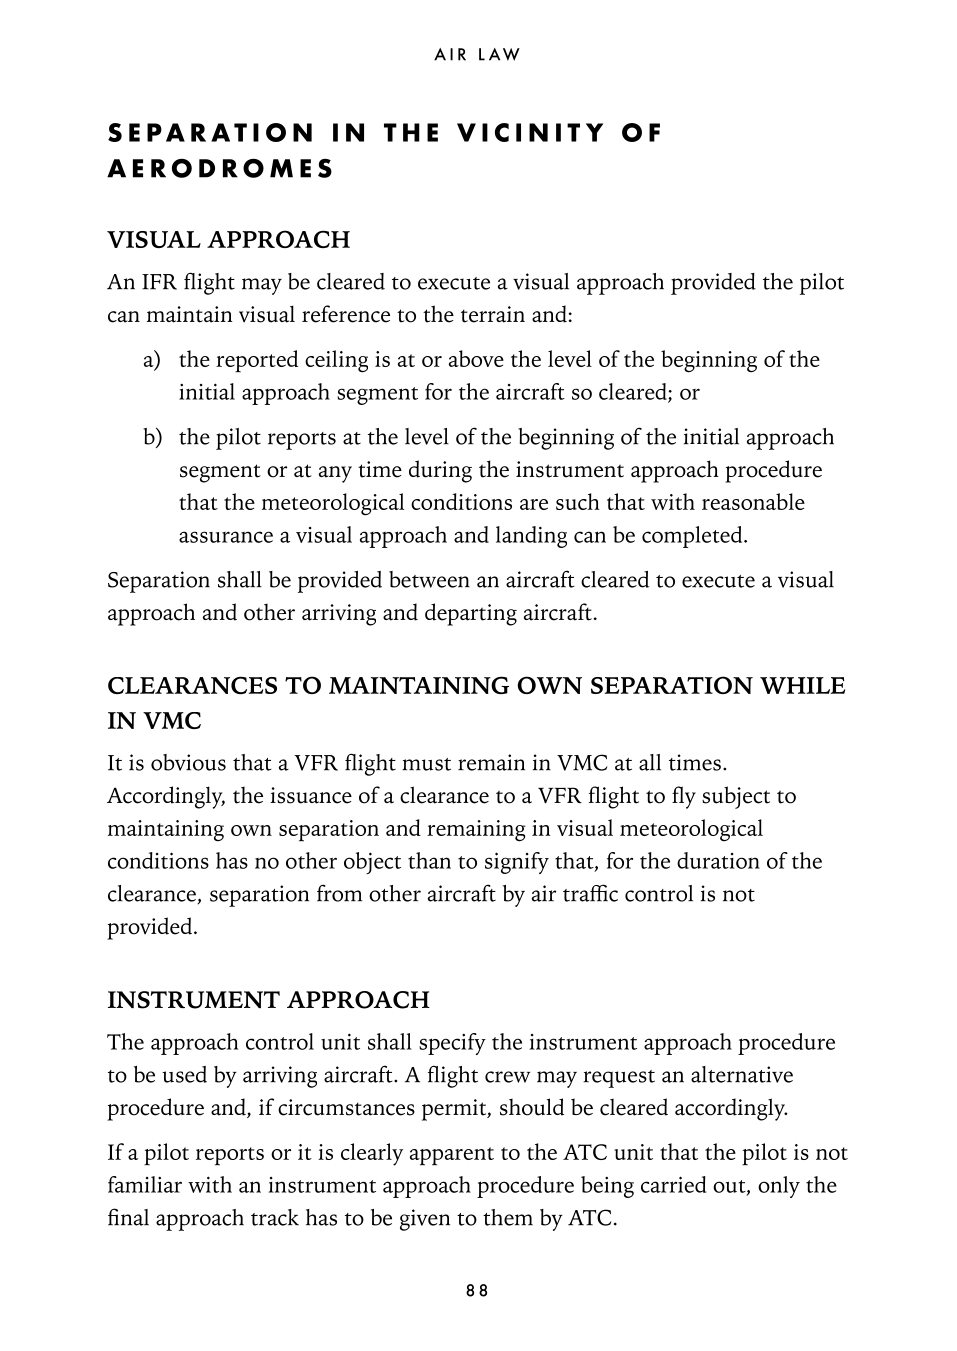 This screenshot has height=1351, width=957. Describe the element at coordinates (736, 797) in the screenshot. I see `subject` at that location.
